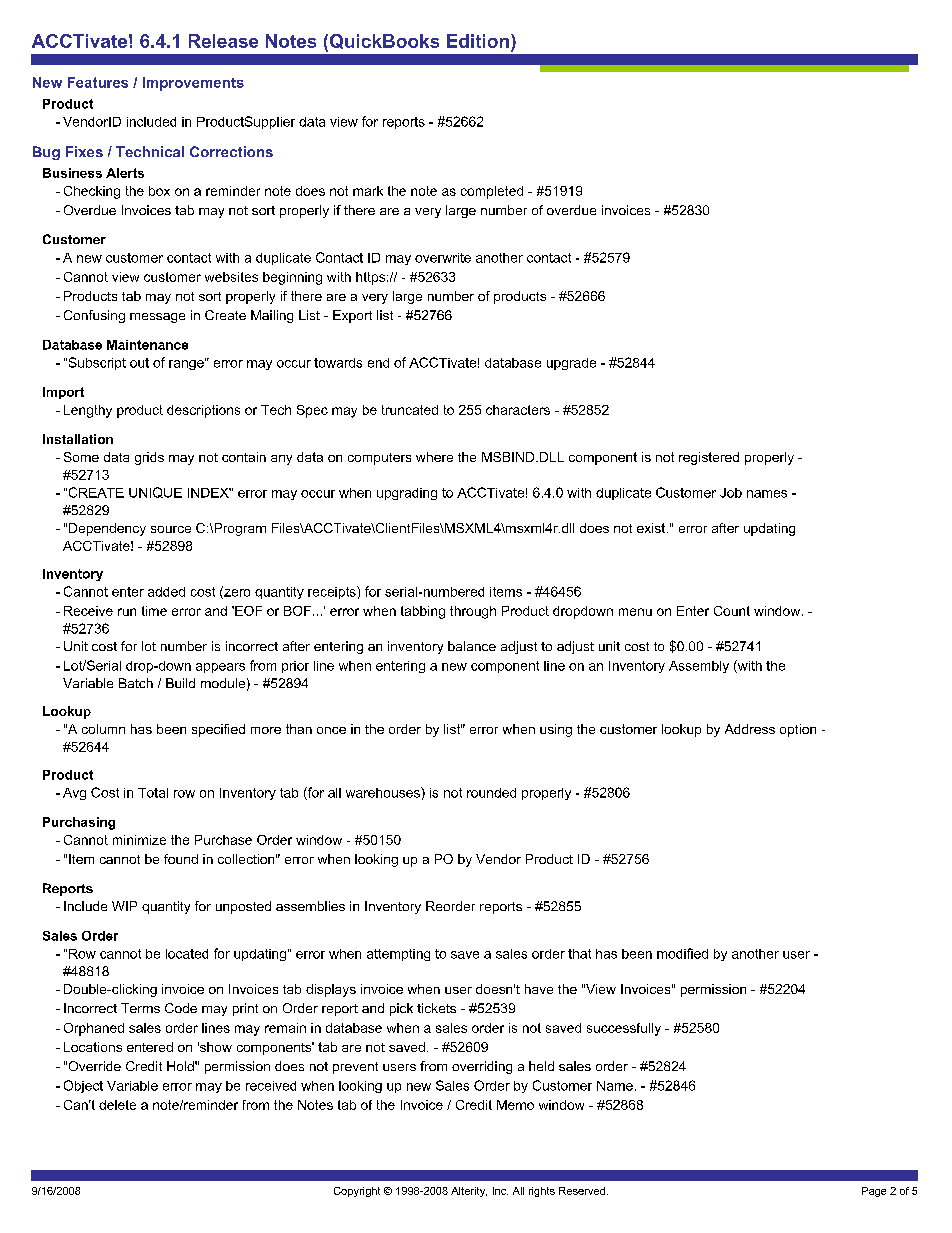  I want to click on truncated, so click(410, 410).
